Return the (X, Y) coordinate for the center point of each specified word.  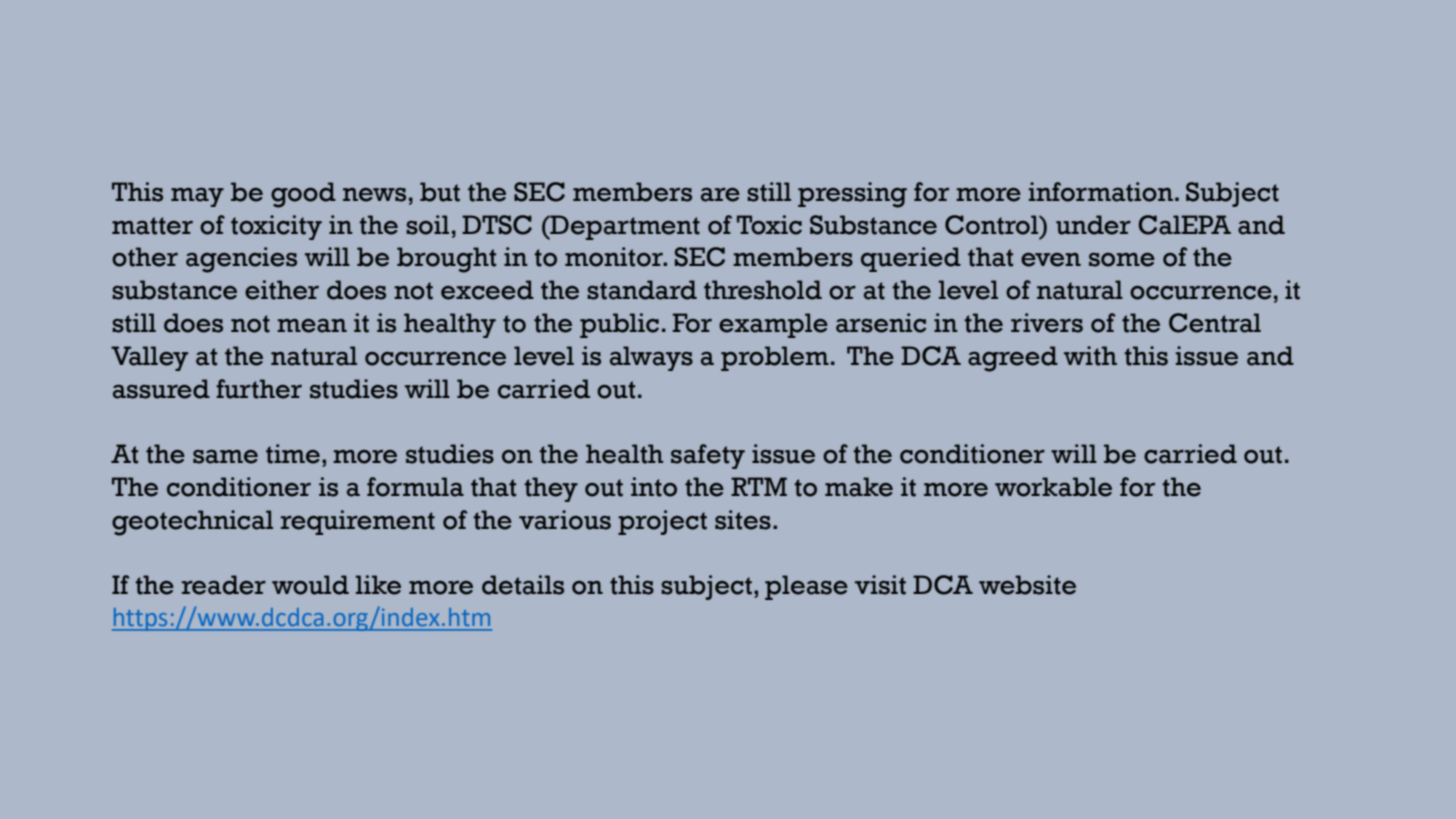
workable (1053, 487)
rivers (1047, 323)
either (282, 290)
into (654, 487)
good (303, 195)
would (310, 585)
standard (642, 290)
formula (415, 487)
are (720, 195)
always (651, 358)
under (1093, 225)
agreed (1013, 359)
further (259, 389)
